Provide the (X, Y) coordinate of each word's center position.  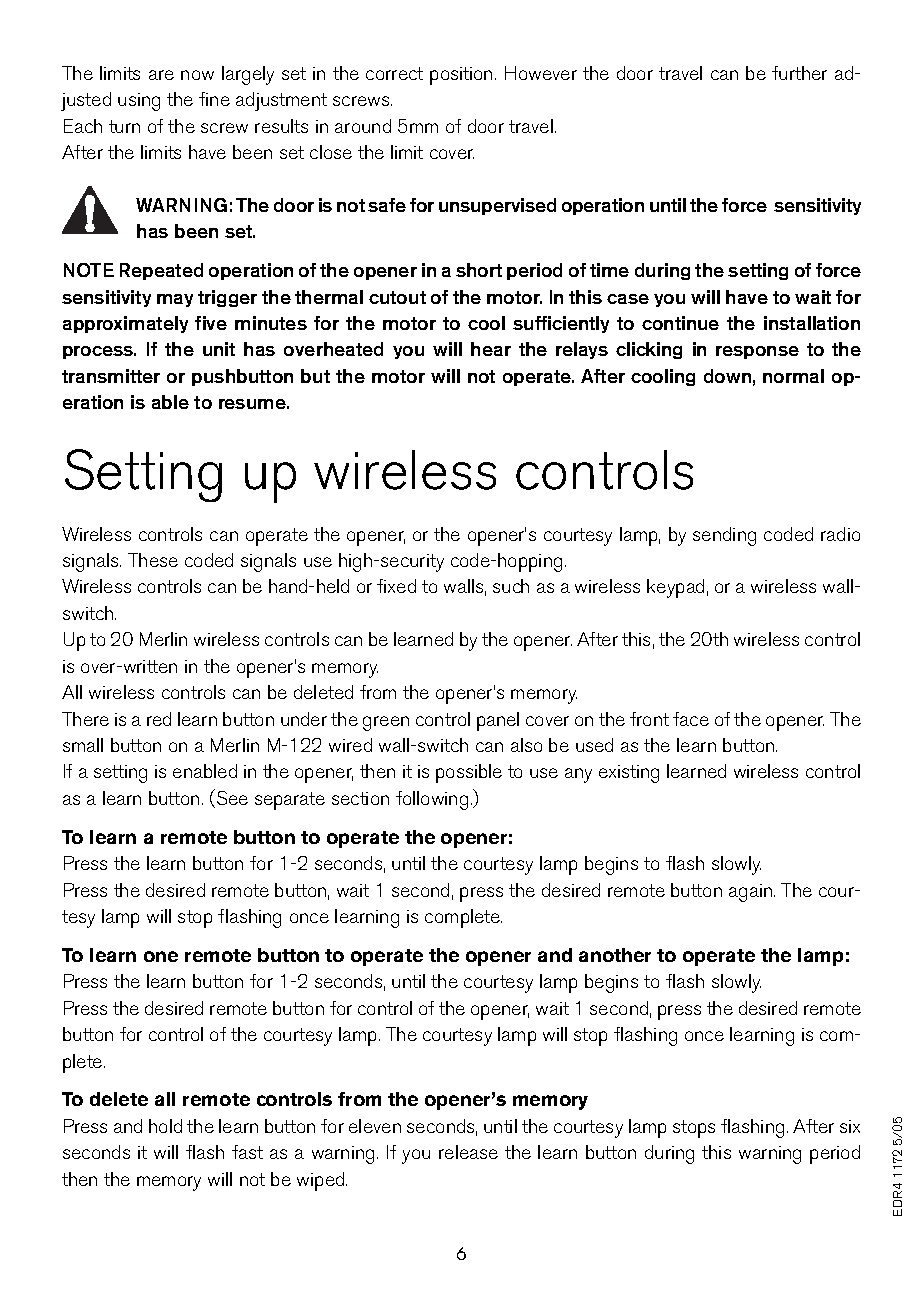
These (153, 560)
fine (214, 99)
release (468, 1152)
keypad (675, 588)
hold (165, 1126)
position (461, 76)
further (799, 73)
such (511, 586)
